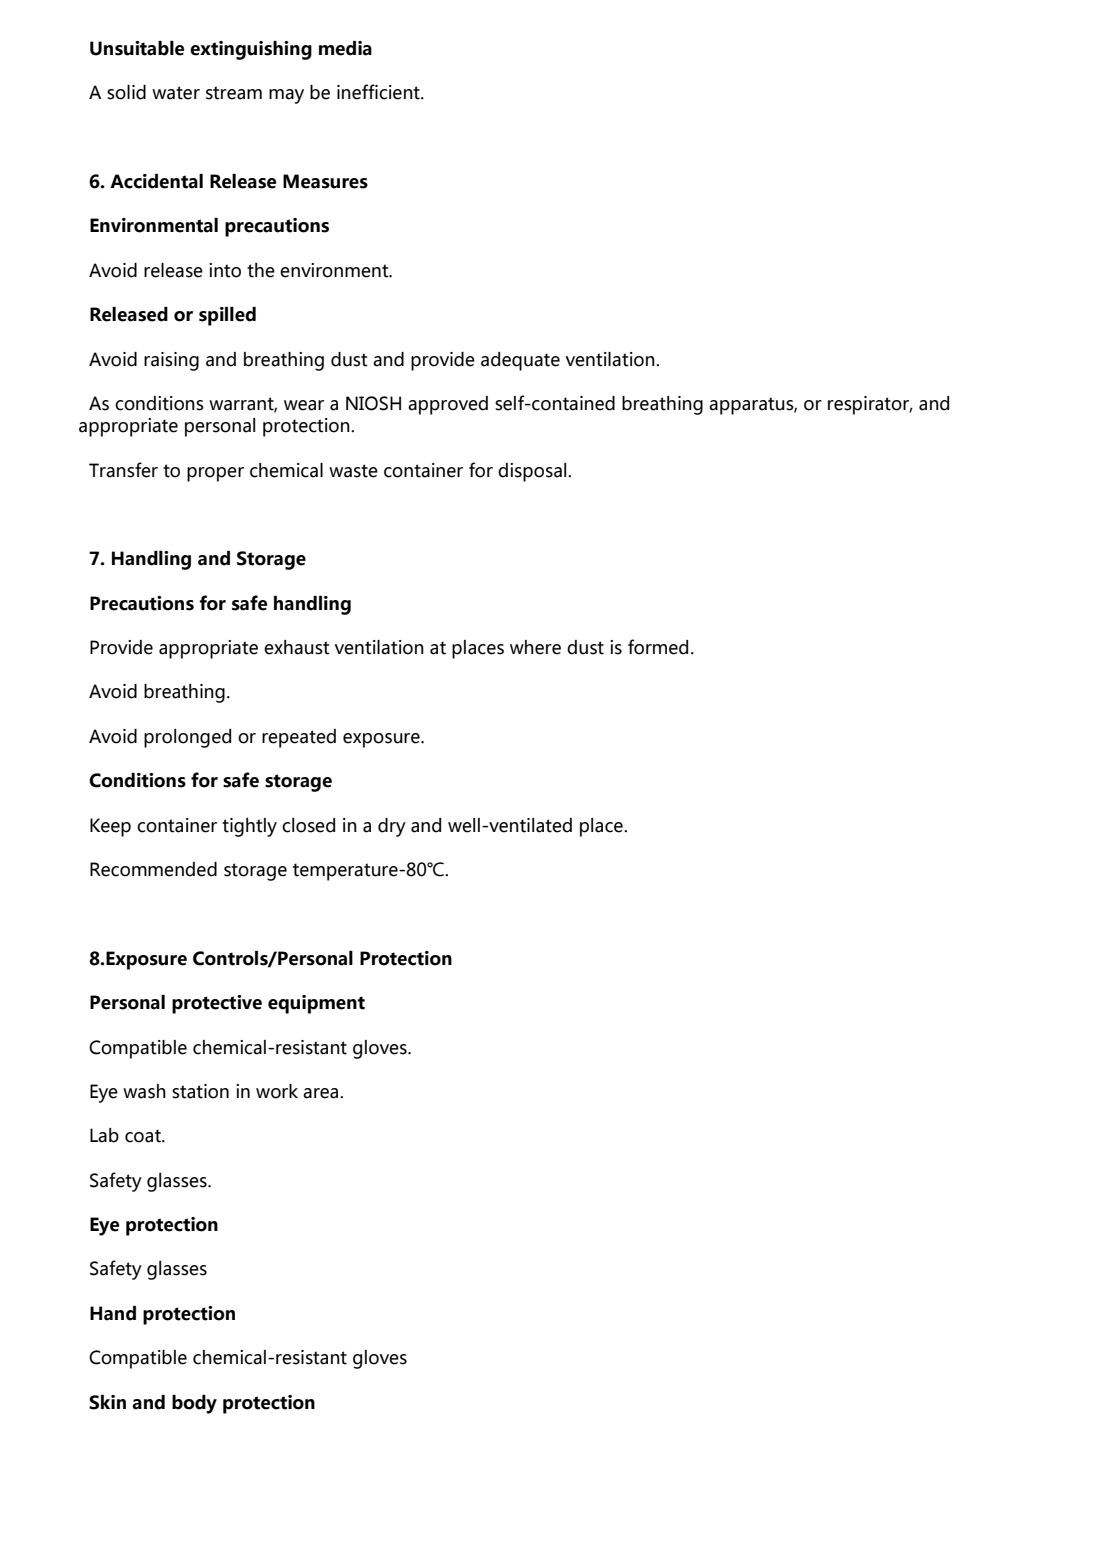 Image resolution: width=1101 pixels, height=1557 pixels. I want to click on where, so click(535, 647).
